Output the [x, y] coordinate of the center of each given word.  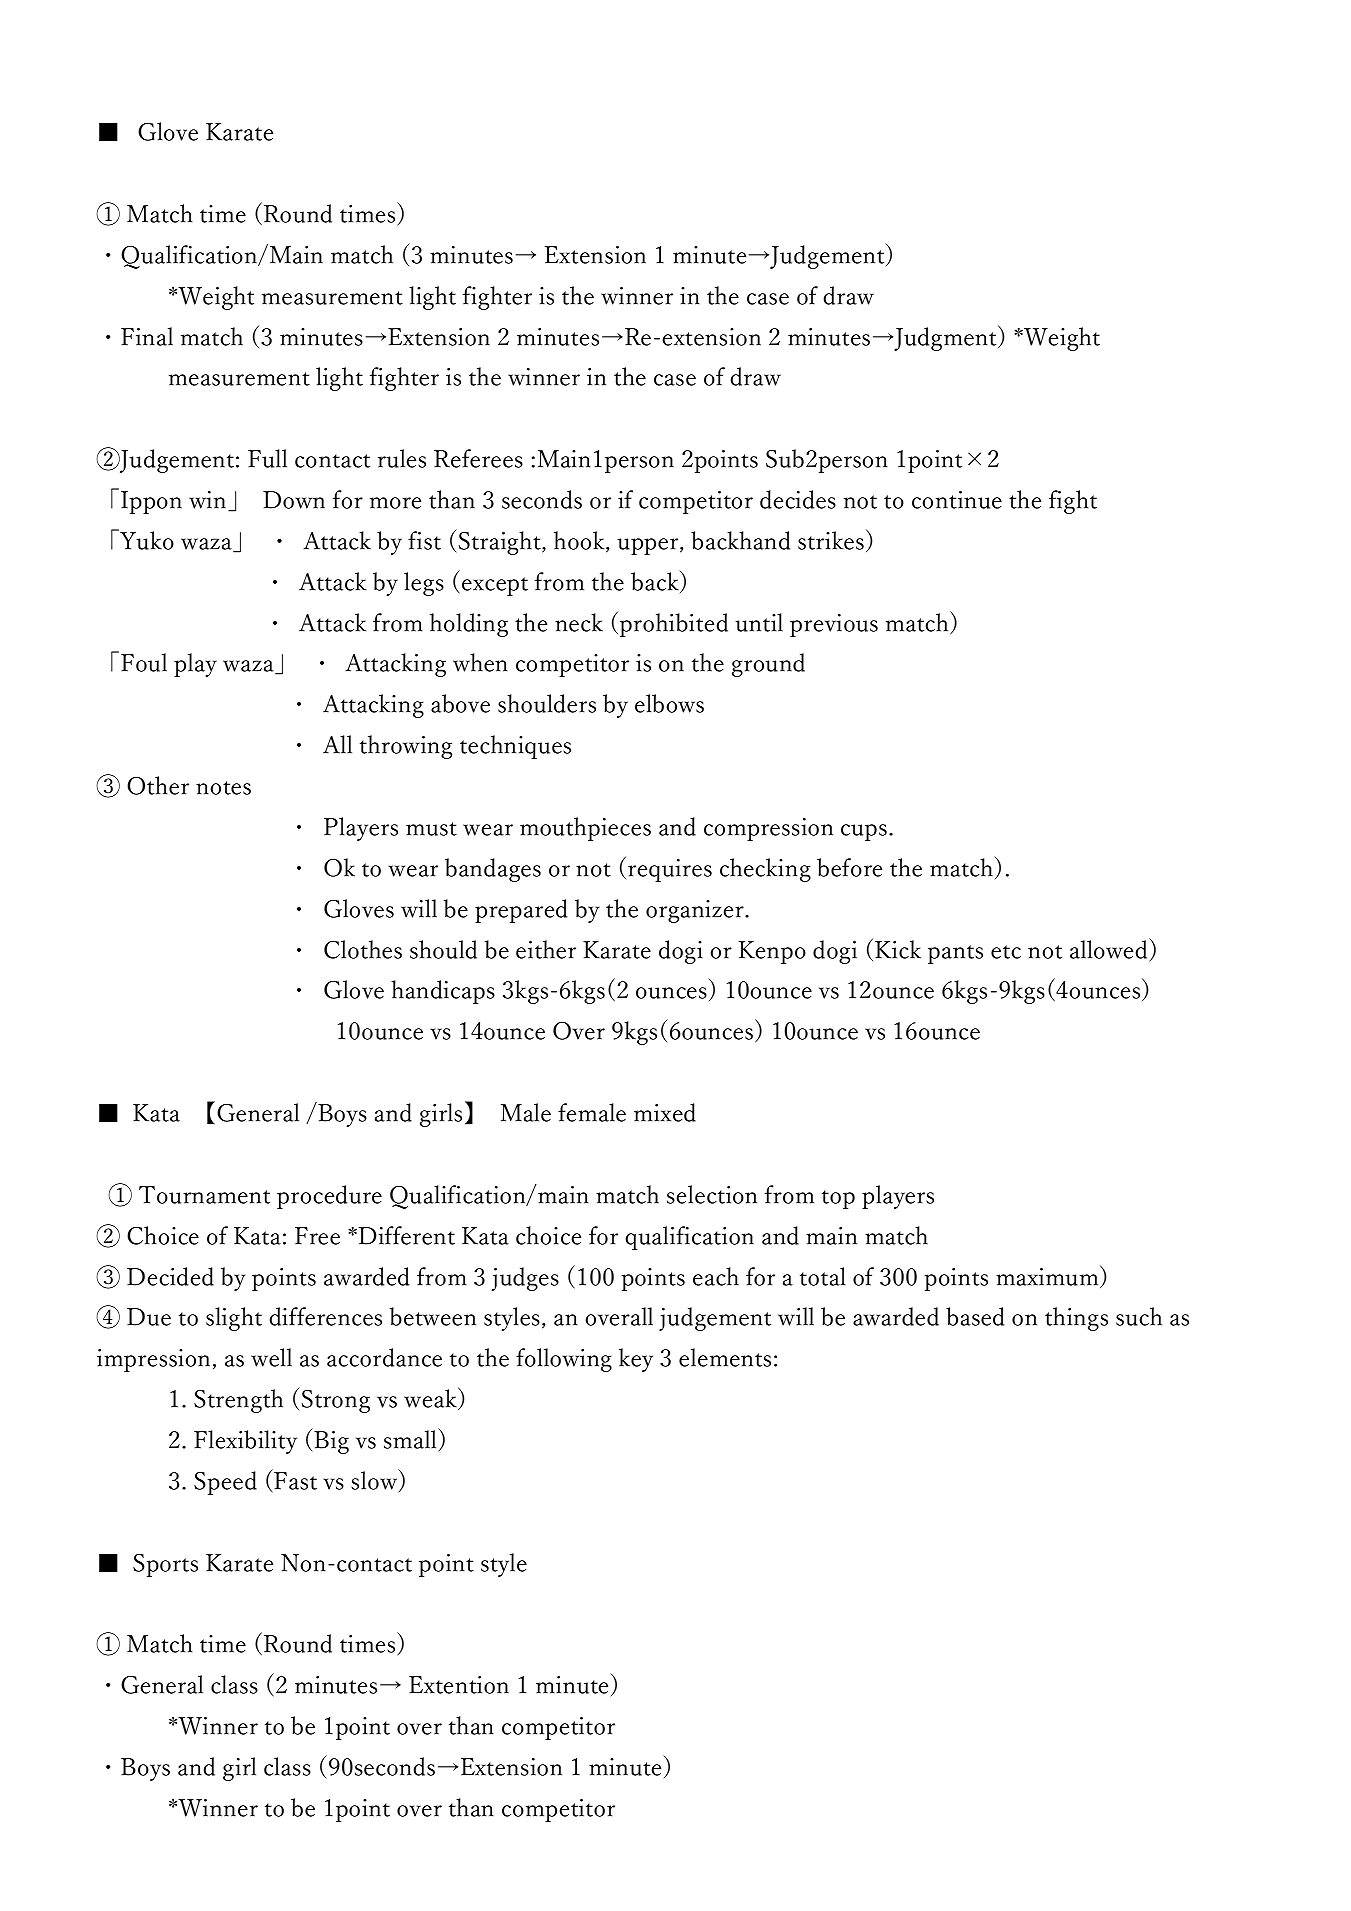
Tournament [204, 1195]
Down [294, 500]
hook [580, 541]
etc [1006, 952]
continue [957, 500]
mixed [665, 1112]
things [1076, 1319]
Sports [165, 1565]
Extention [459, 1685]
